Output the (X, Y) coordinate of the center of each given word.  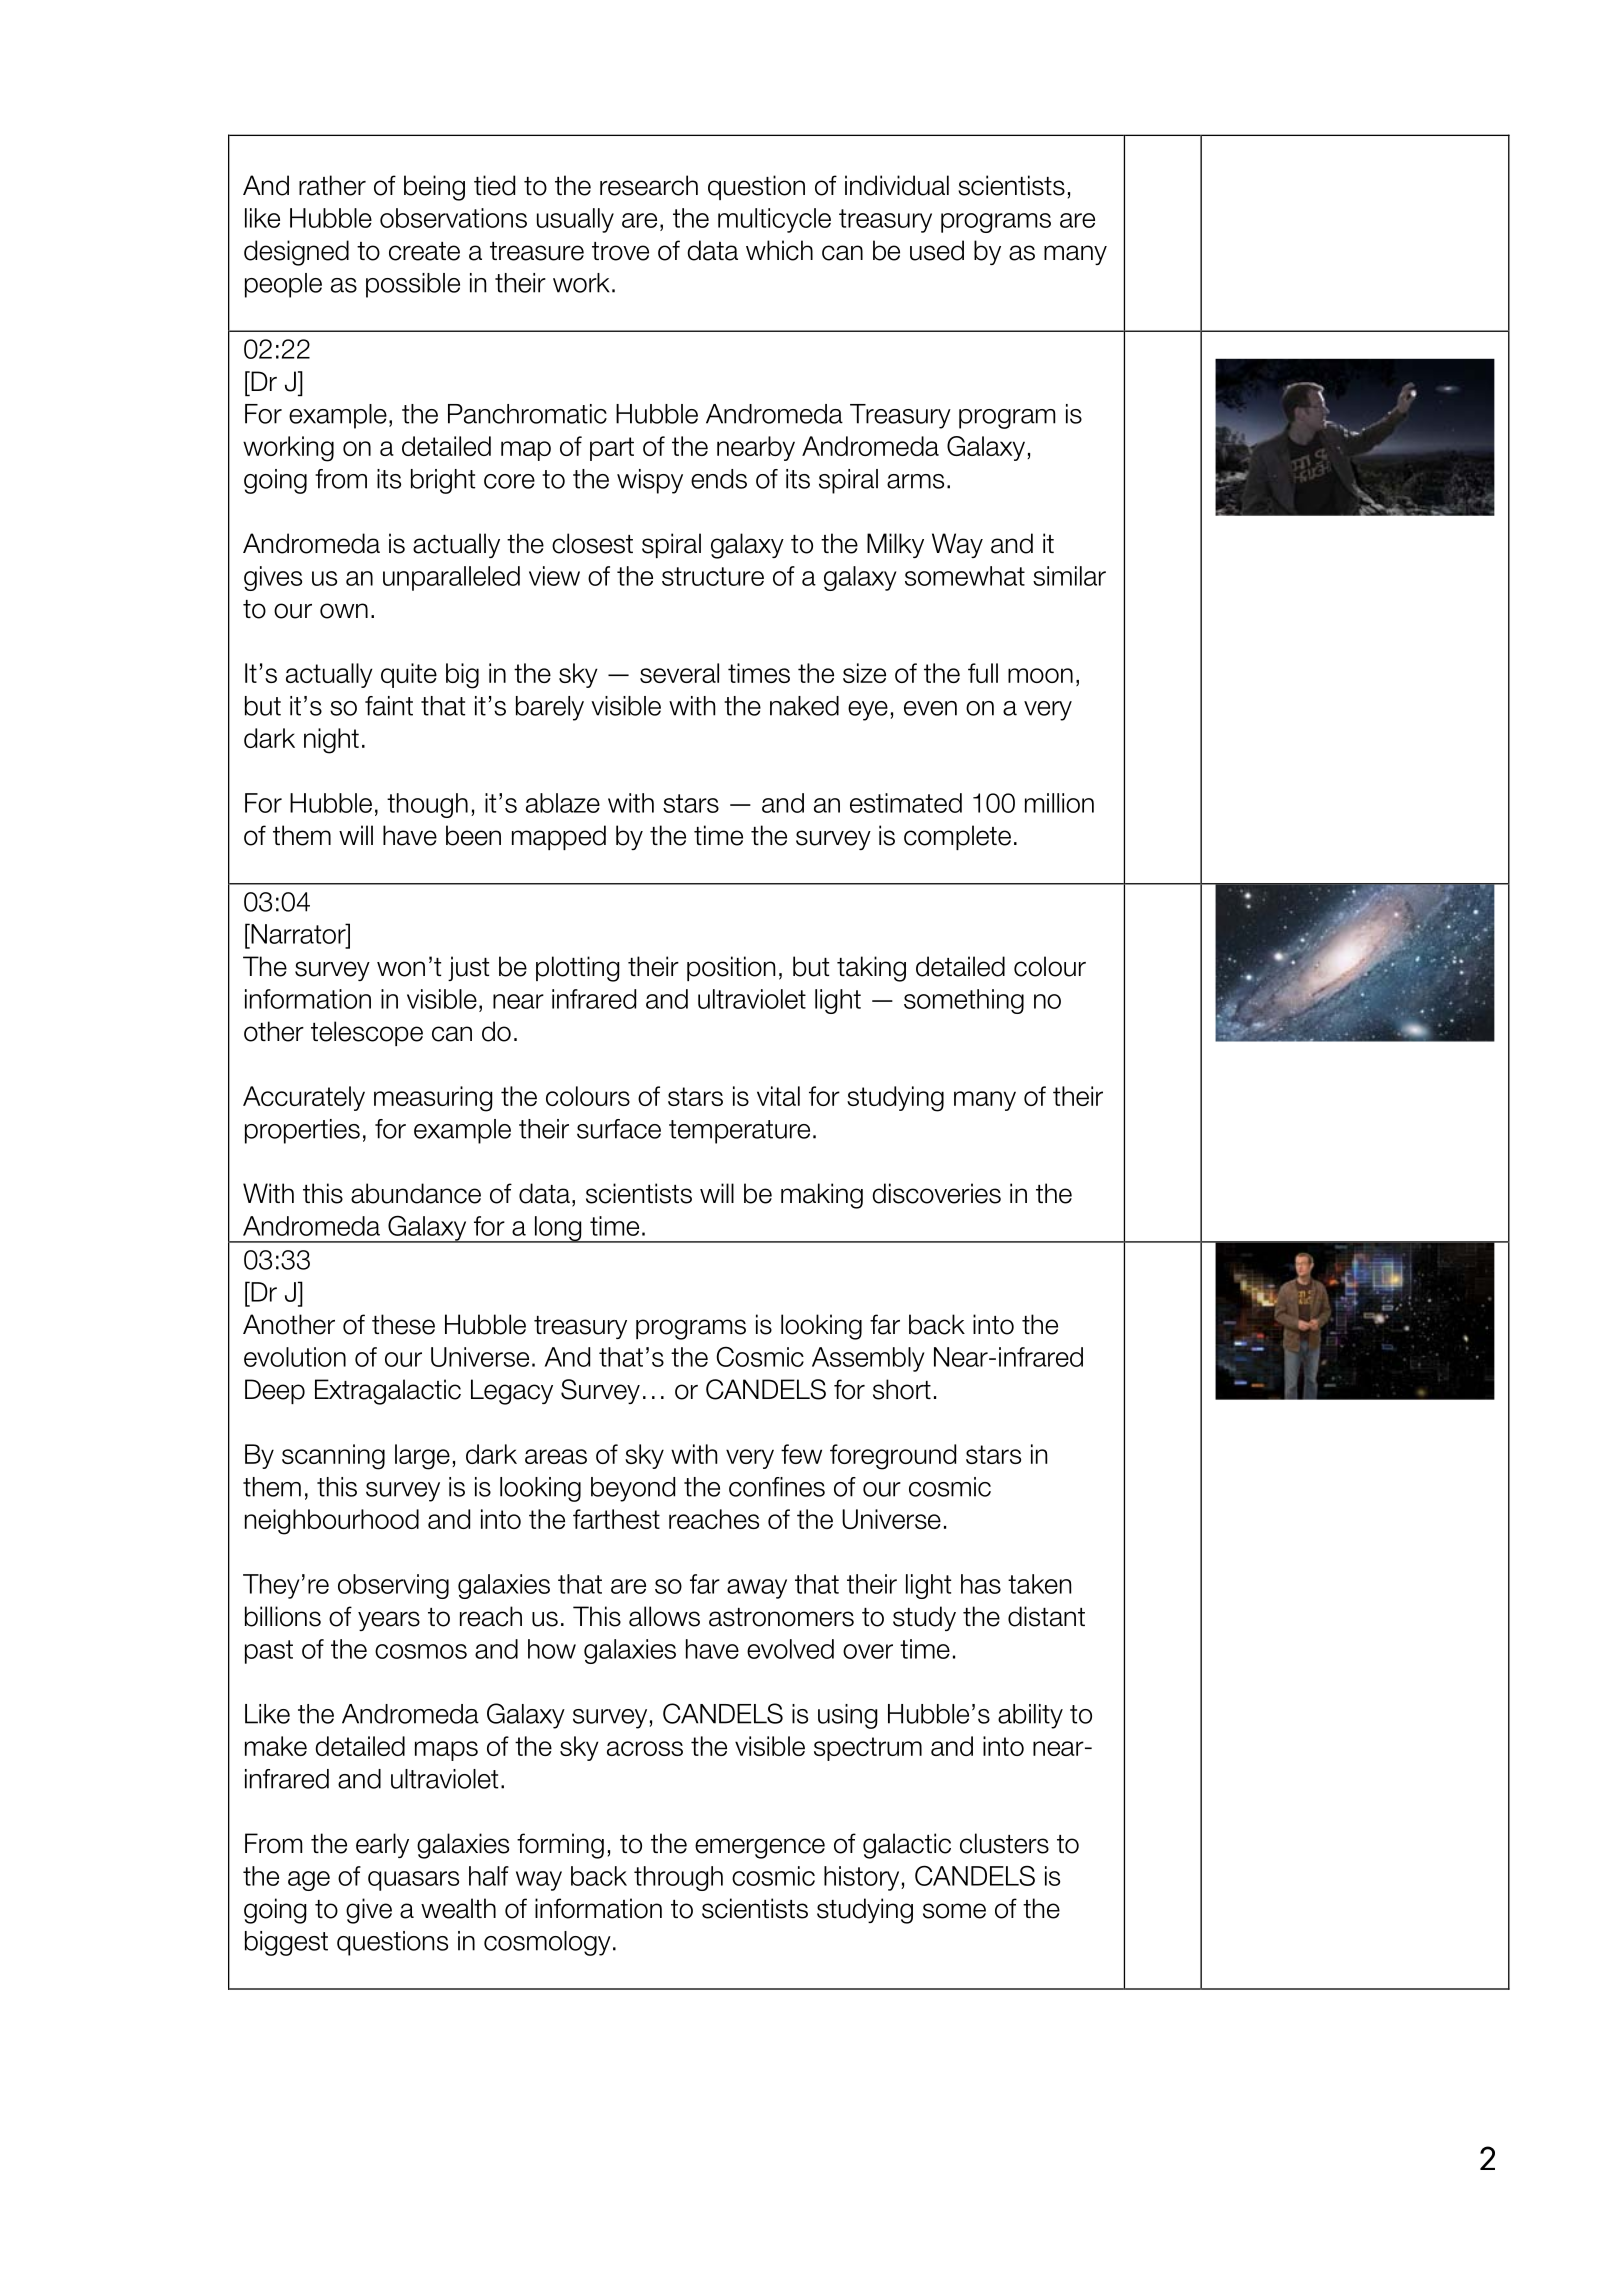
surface (619, 1129)
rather (332, 185)
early (382, 1845)
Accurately (304, 1098)
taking (871, 969)
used (937, 250)
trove (620, 251)
